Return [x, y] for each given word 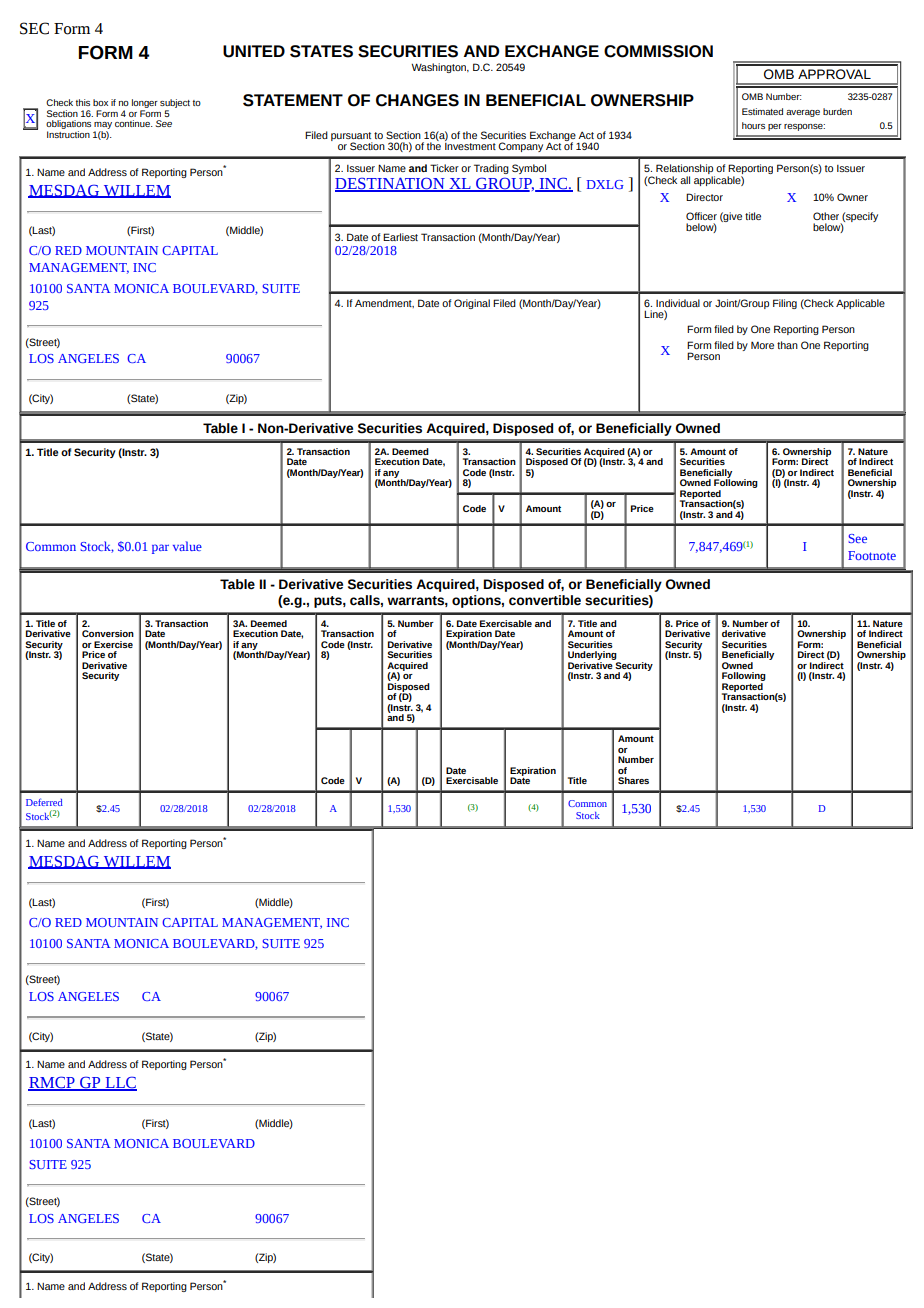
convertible [545, 600]
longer [145, 105]
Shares [633, 780]
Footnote [872, 555]
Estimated [762, 111]
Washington [439, 68]
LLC [120, 1083]
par [160, 549]
